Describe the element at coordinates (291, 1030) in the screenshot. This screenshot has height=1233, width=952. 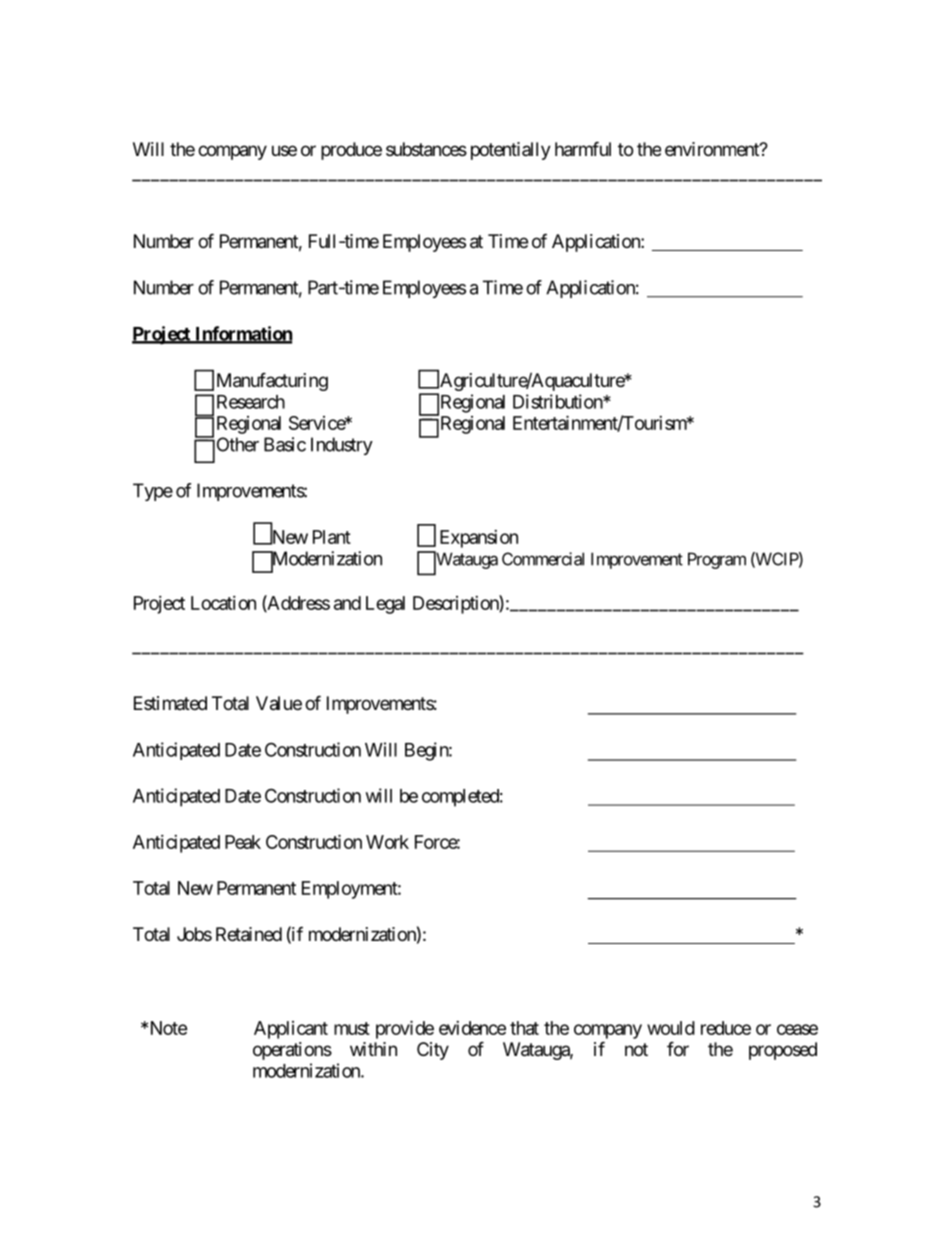
I see `Applicant` at that location.
